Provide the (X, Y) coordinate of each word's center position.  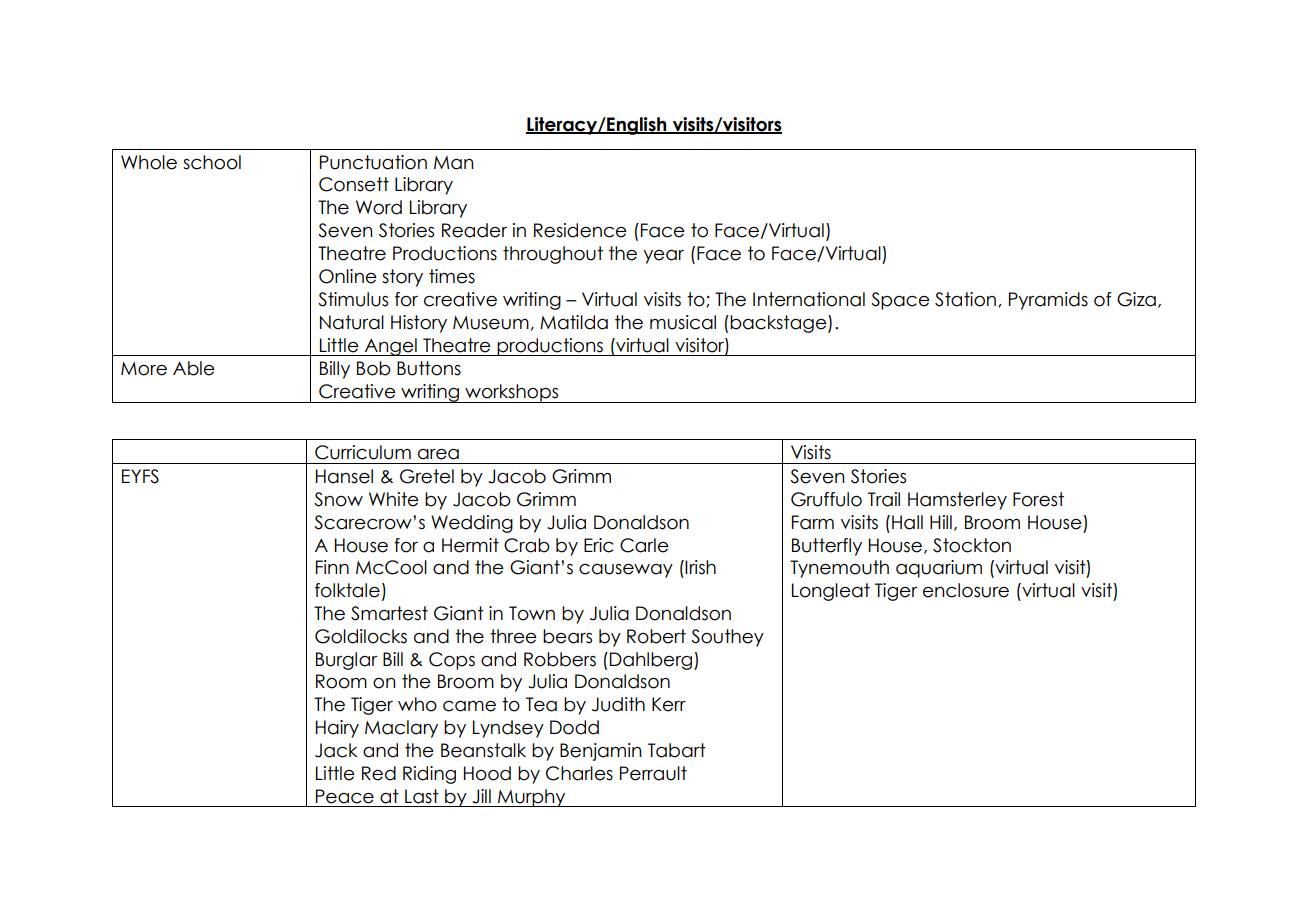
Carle (644, 545)
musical (683, 322)
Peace (345, 796)
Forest (1038, 499)
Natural (352, 322)
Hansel (344, 476)
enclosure (966, 590)
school (212, 162)
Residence (580, 230)
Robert (656, 636)
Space (900, 301)
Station (965, 299)
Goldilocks (361, 636)
